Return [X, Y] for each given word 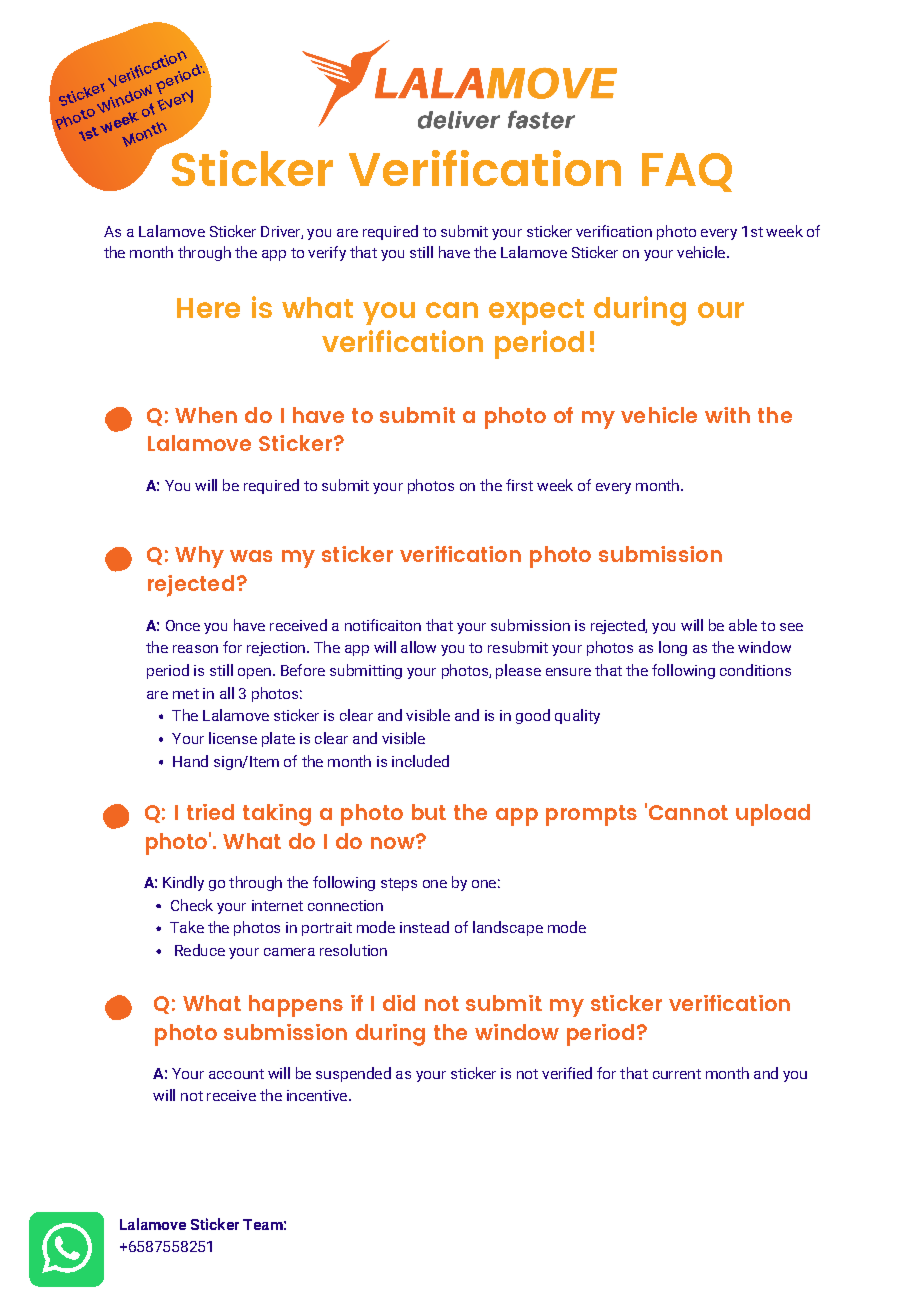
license [233, 738]
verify [327, 253]
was [251, 556]
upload [773, 815]
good [533, 716]
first [519, 485]
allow [418, 647]
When [206, 415]
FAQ [687, 172]
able [743, 625]
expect [536, 312]
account [236, 1074]
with [727, 415]
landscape [508, 928]
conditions [755, 670]
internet [277, 905]
